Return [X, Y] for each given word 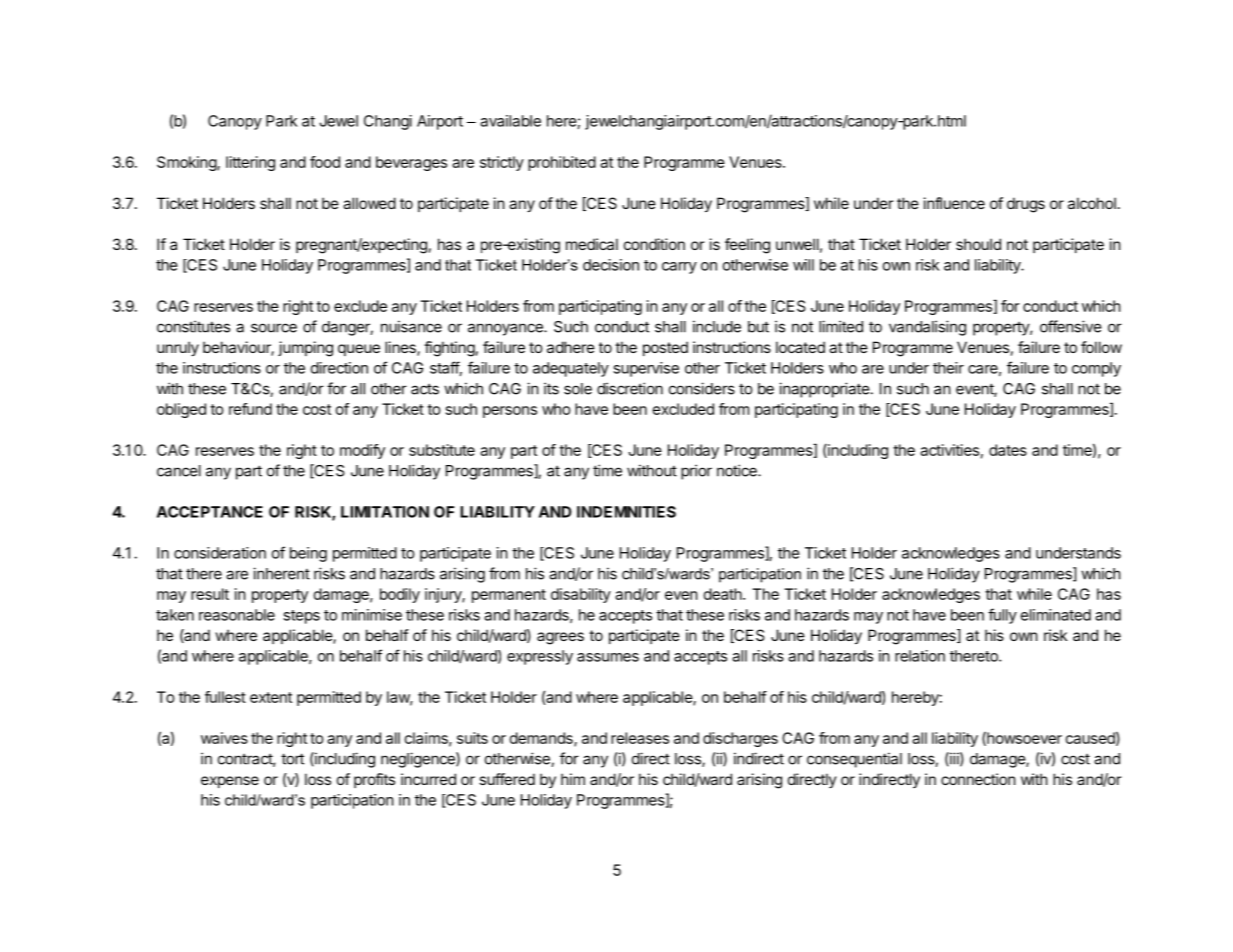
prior [696, 472]
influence [954, 203]
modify [362, 451]
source [274, 328]
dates [1008, 450]
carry [679, 268]
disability [581, 595]
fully [1002, 616]
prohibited [562, 163]
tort [292, 759]
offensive [1071, 326]
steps [301, 617]
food [325, 162]
